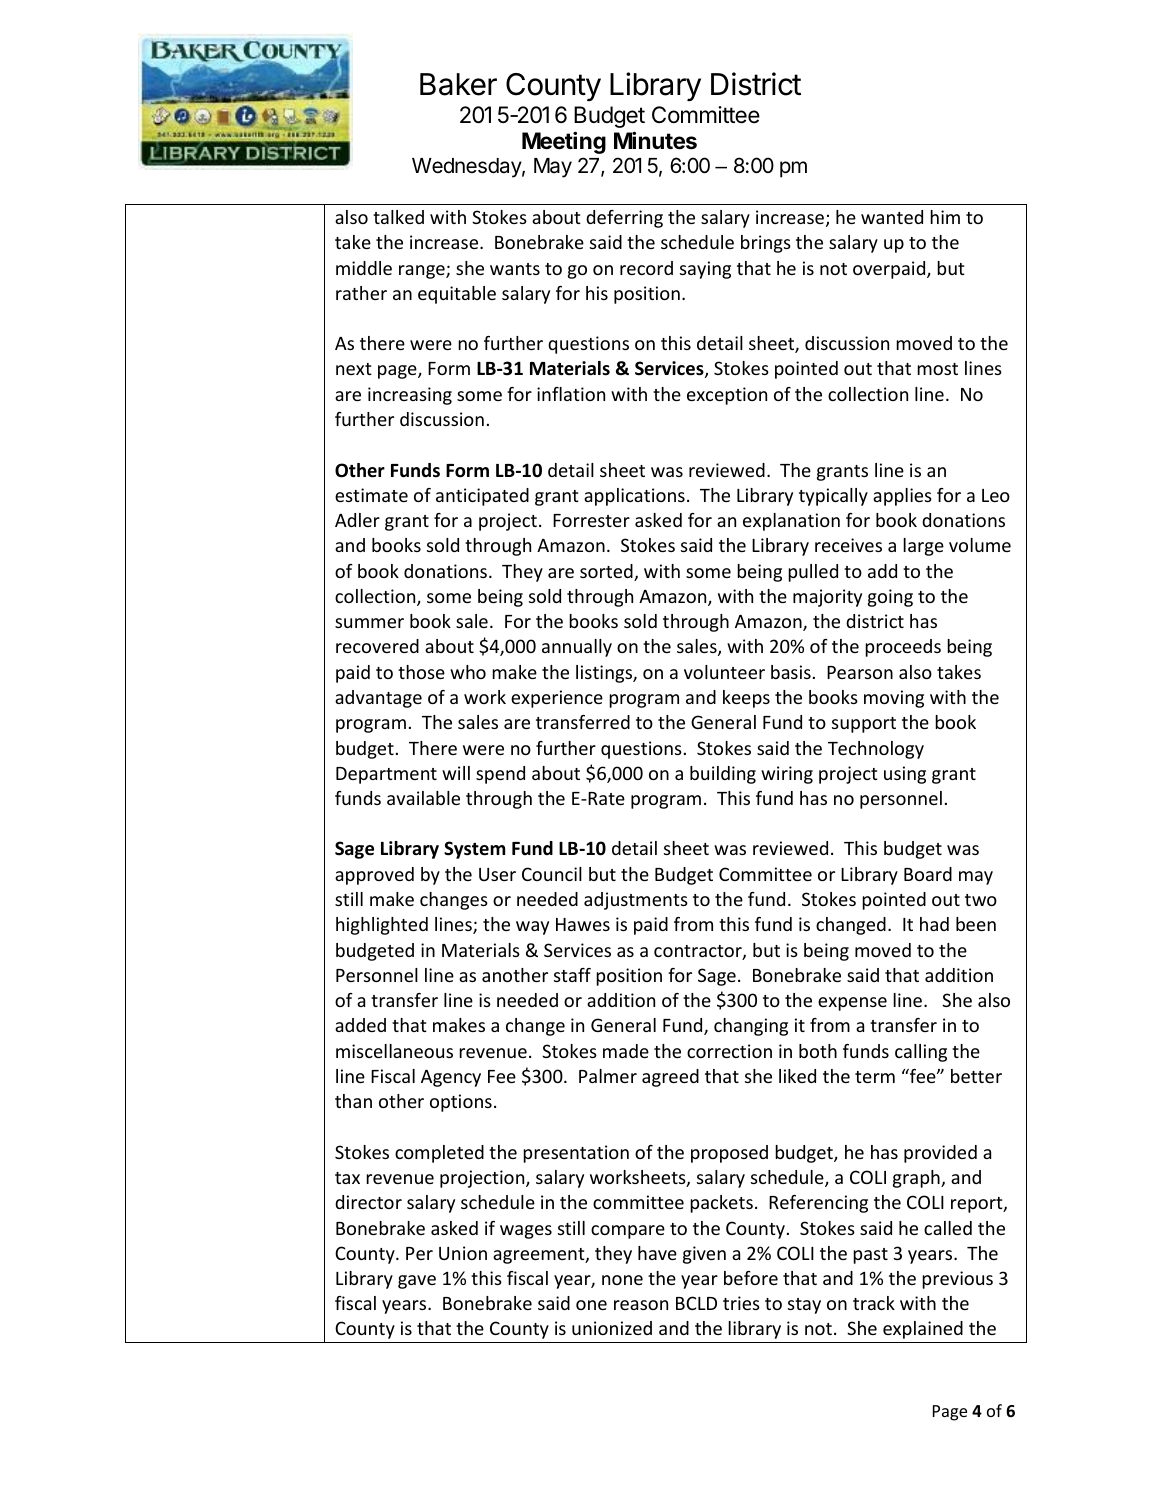 The height and width of the page is (1490, 1151). What do you see at coordinates (634, 497) in the page?
I see `applications` at bounding box center [634, 497].
